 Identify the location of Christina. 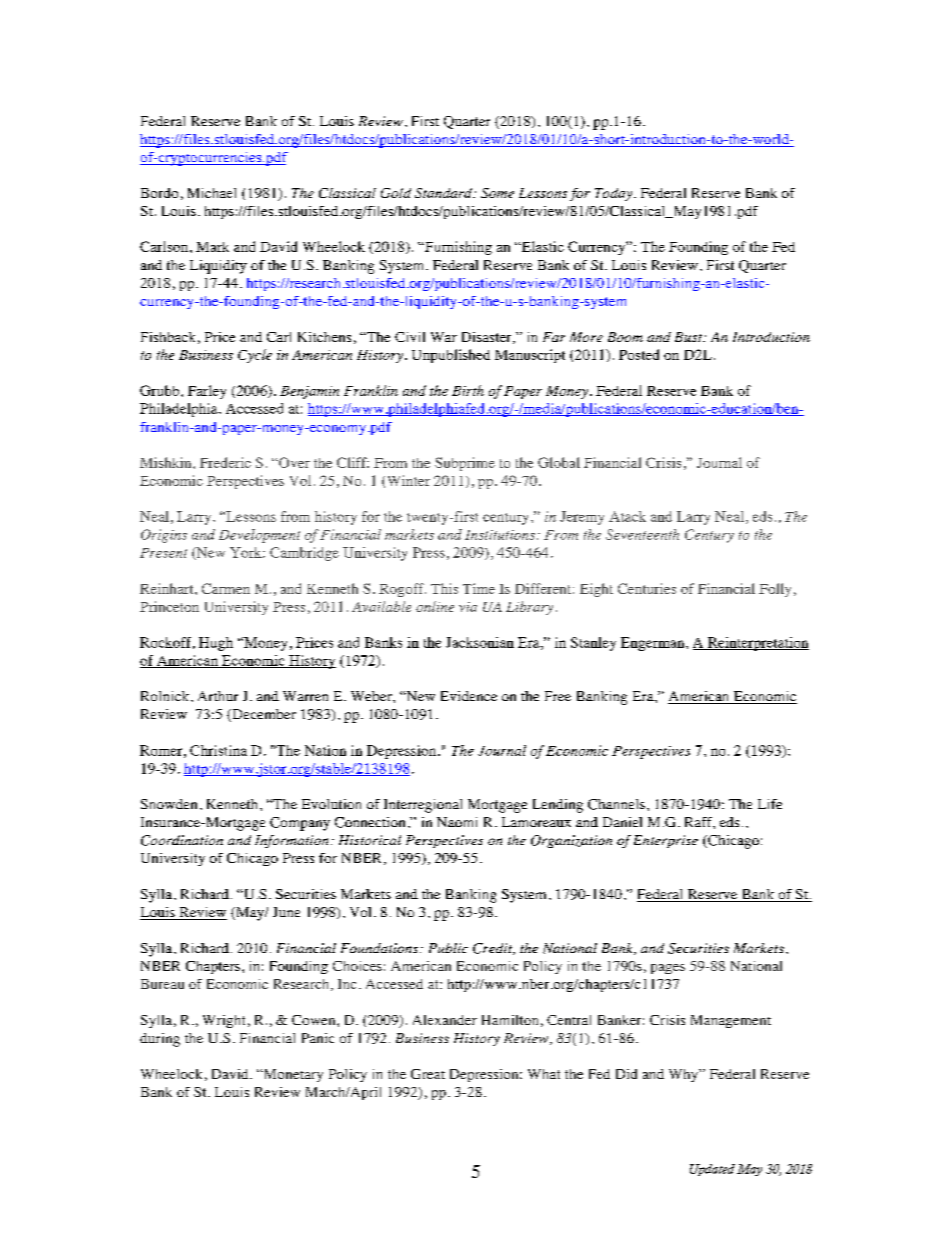
(218, 750).
